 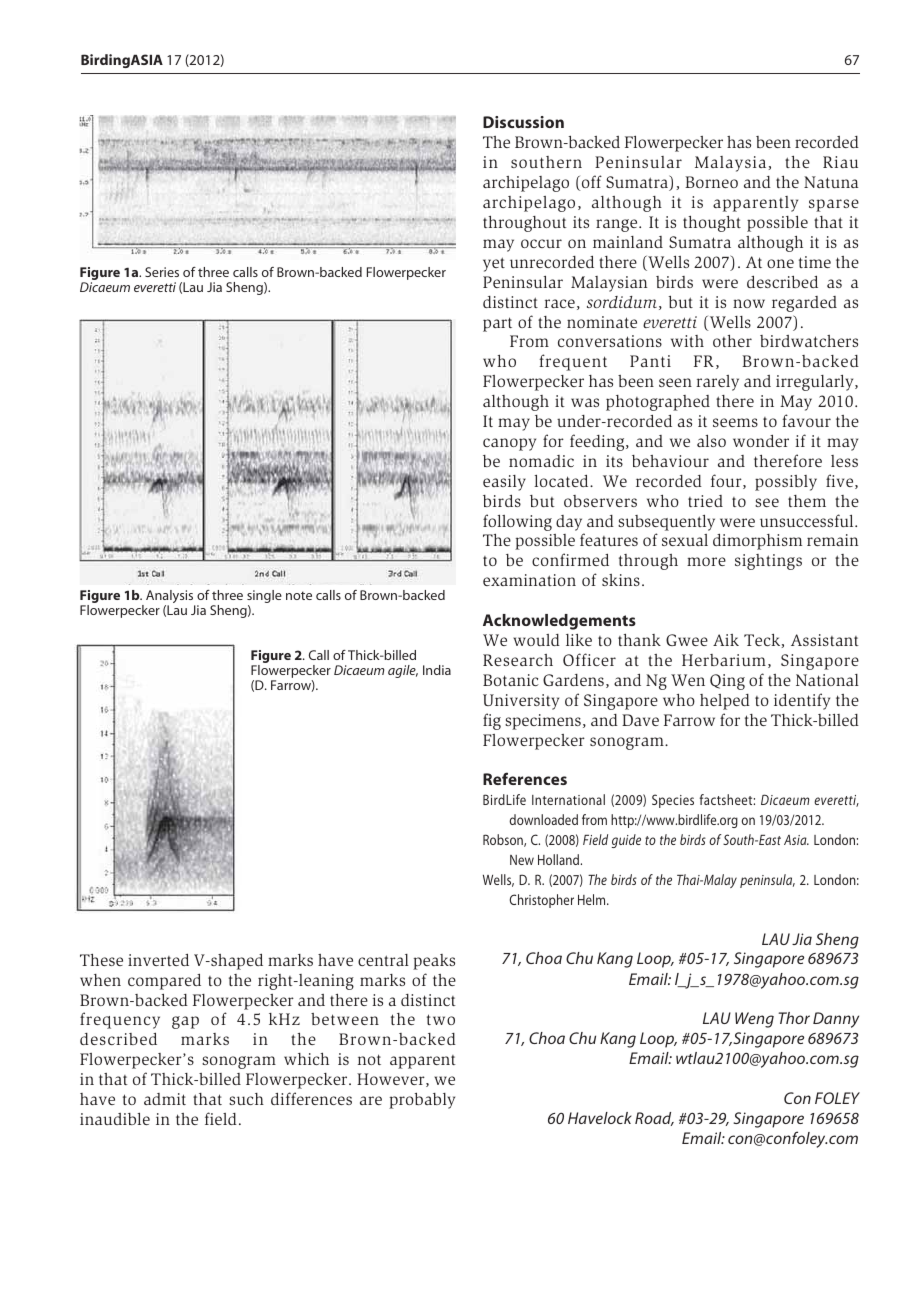 What do you see at coordinates (673, 801) in the image?
I see `Species` at bounding box center [673, 801].
